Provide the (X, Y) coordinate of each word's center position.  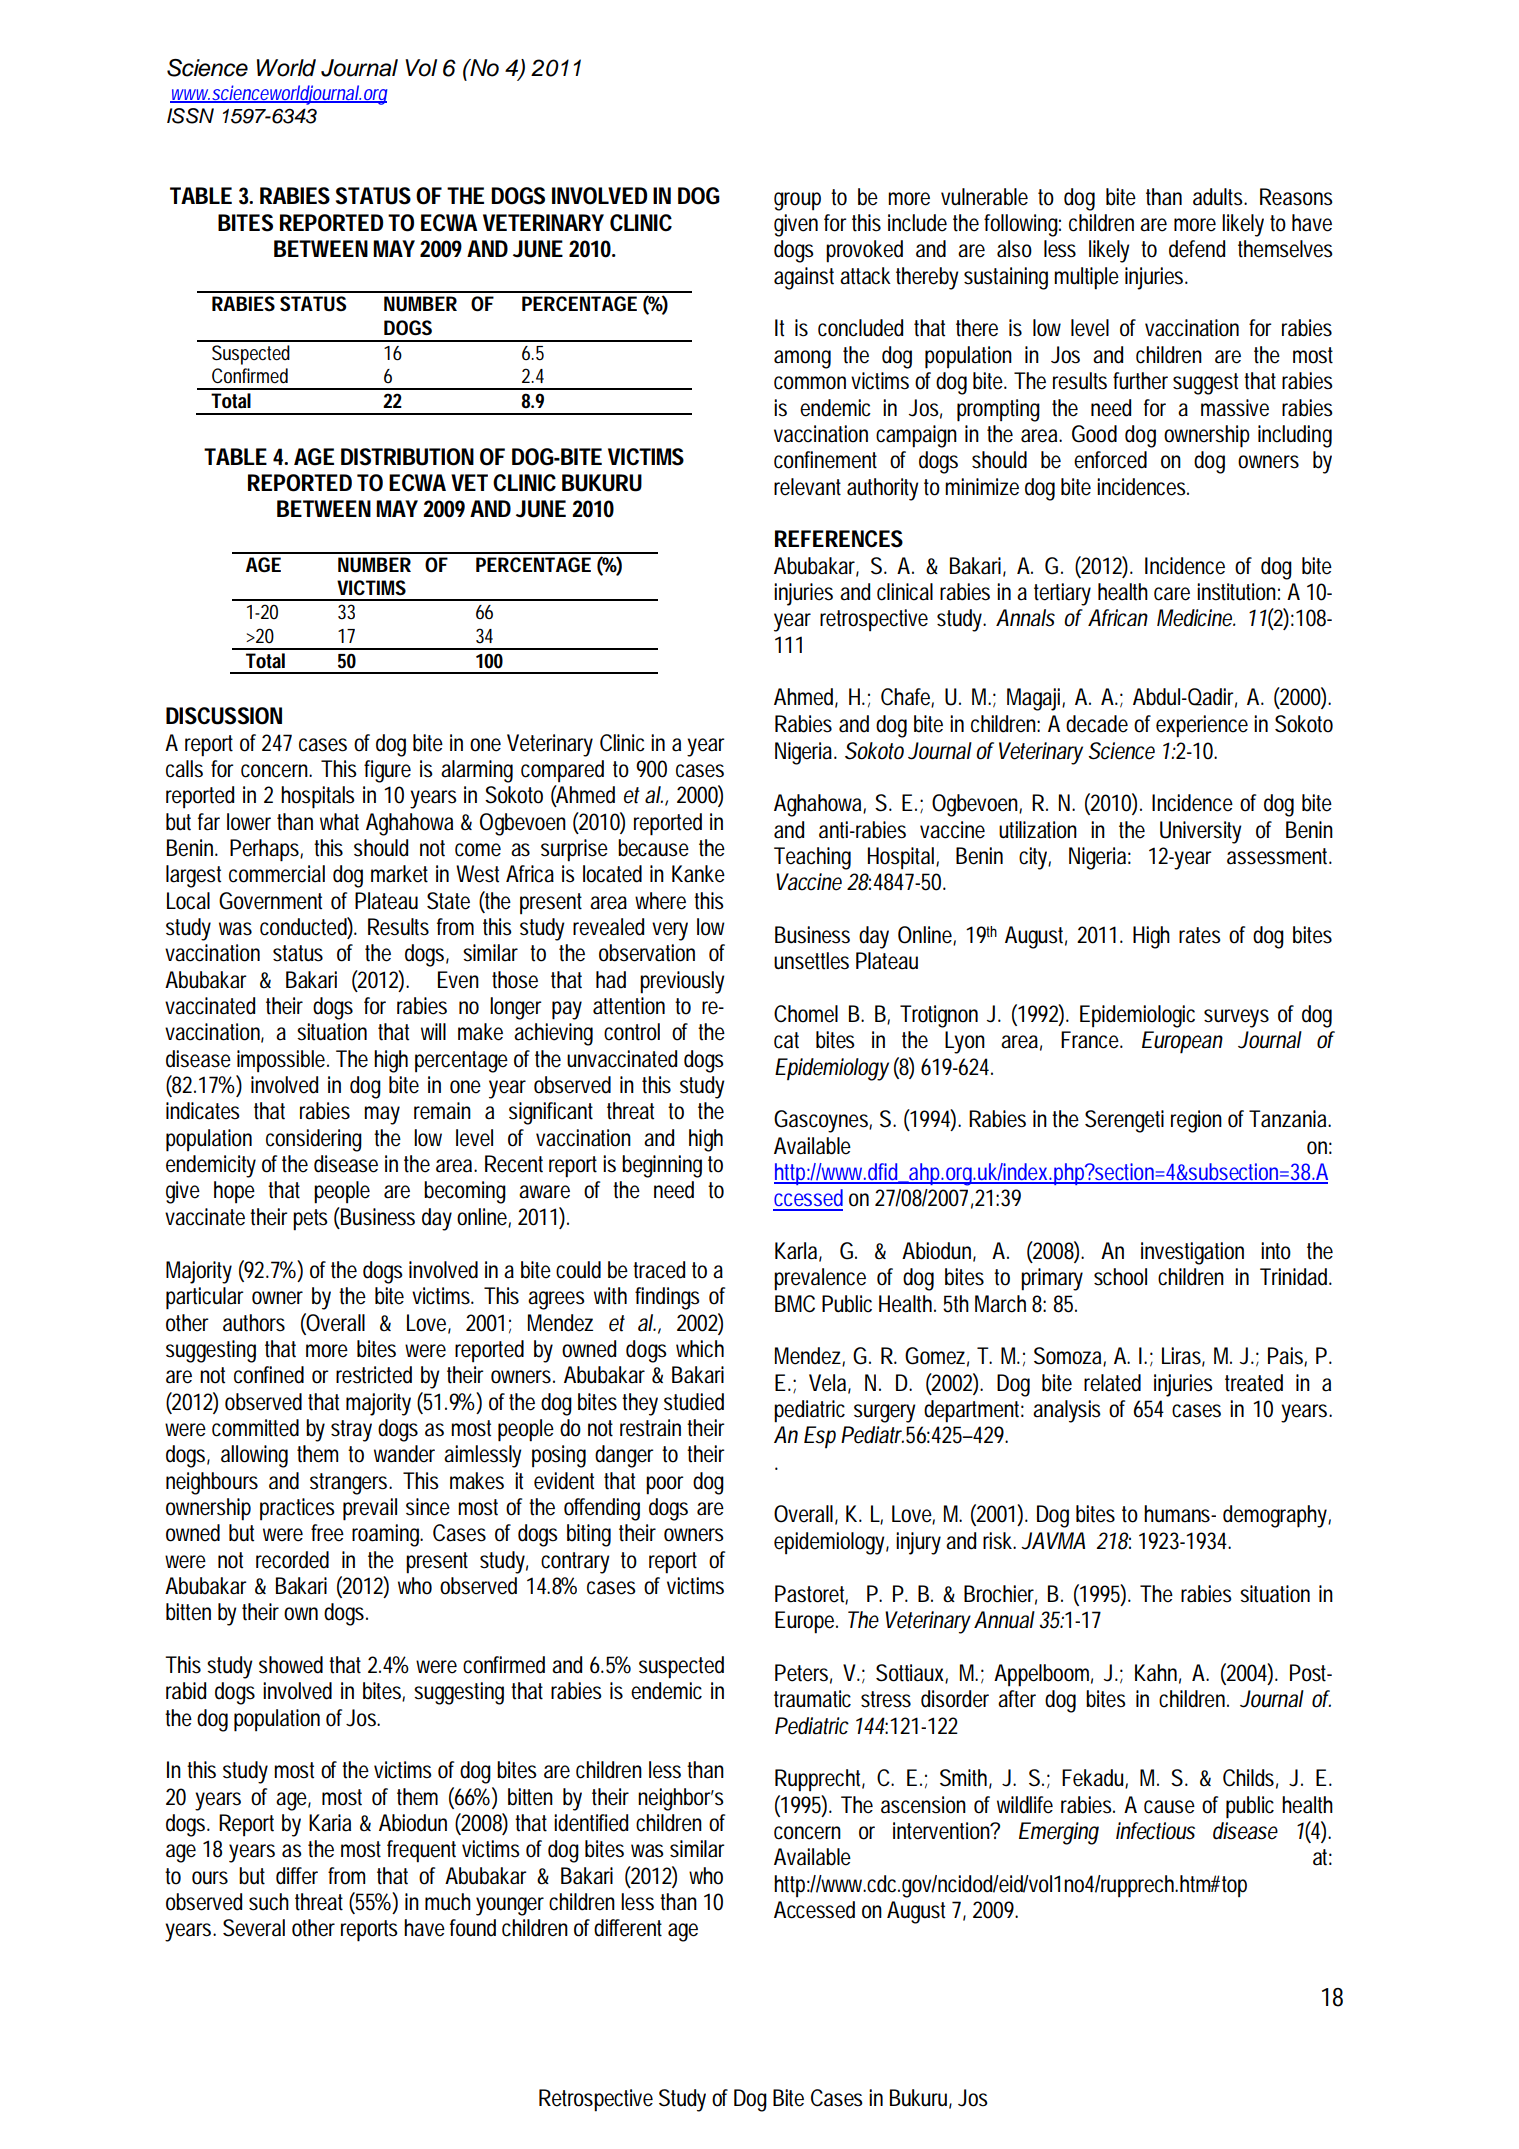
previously (682, 982)
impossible (281, 1061)
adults (1218, 197)
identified (591, 1823)
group (797, 201)
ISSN (190, 116)
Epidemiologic (1137, 1016)
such (269, 1902)
